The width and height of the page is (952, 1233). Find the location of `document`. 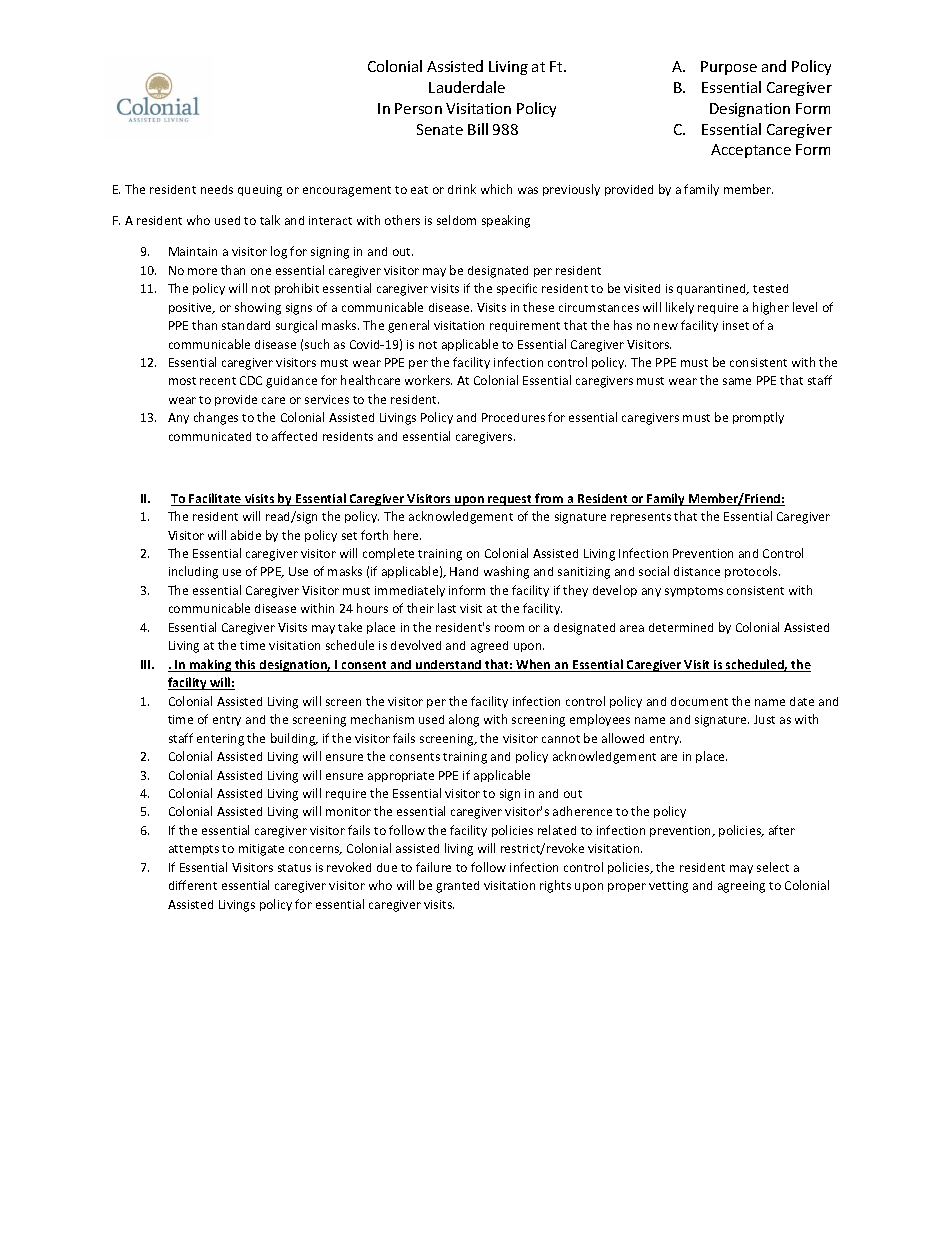

document is located at coordinates (699, 701).
